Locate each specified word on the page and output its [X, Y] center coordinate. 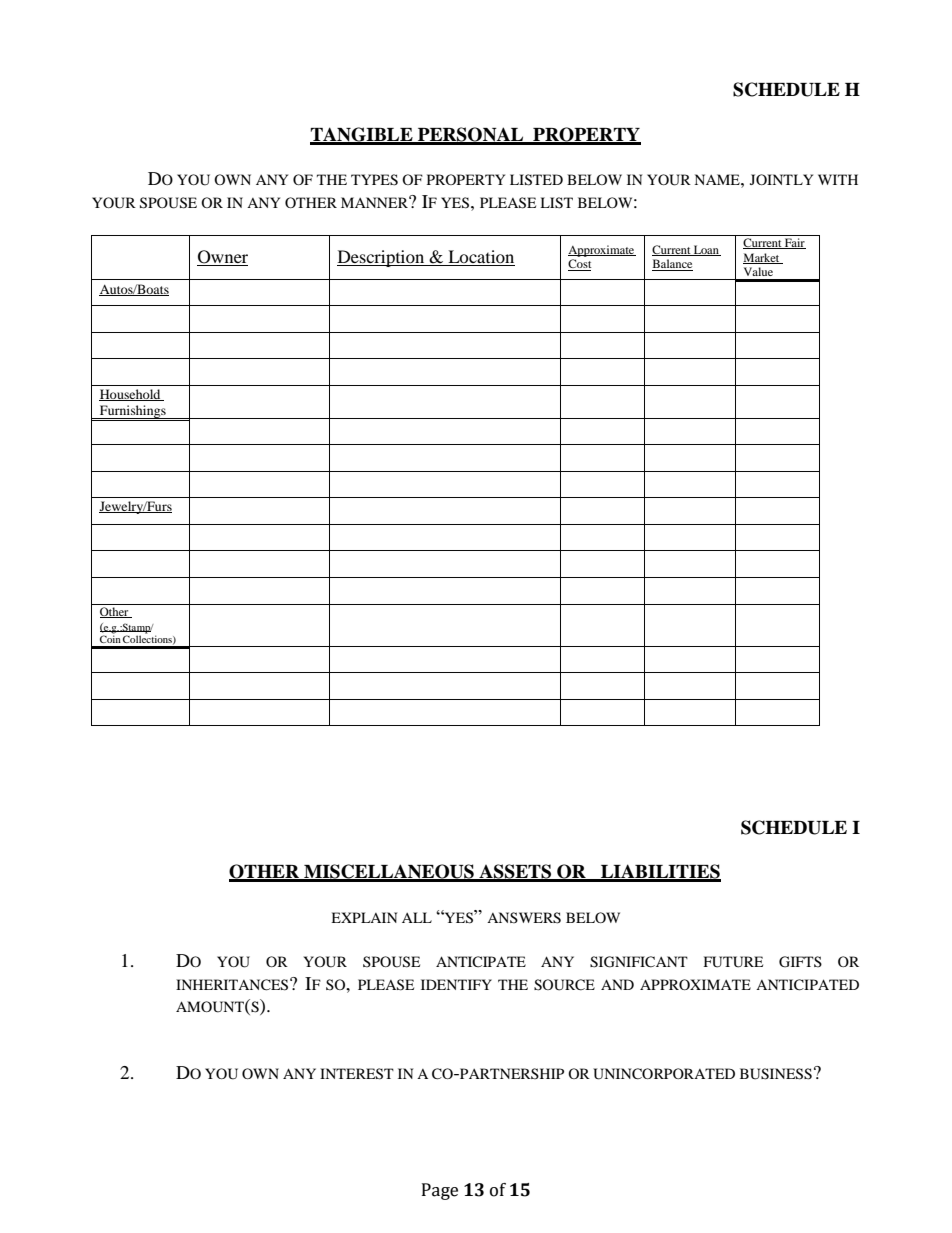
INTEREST [357, 1074]
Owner [222, 258]
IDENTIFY [456, 984]
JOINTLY [781, 179]
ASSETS [515, 872]
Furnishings [133, 412]
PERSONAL [471, 135]
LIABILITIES [660, 872]
